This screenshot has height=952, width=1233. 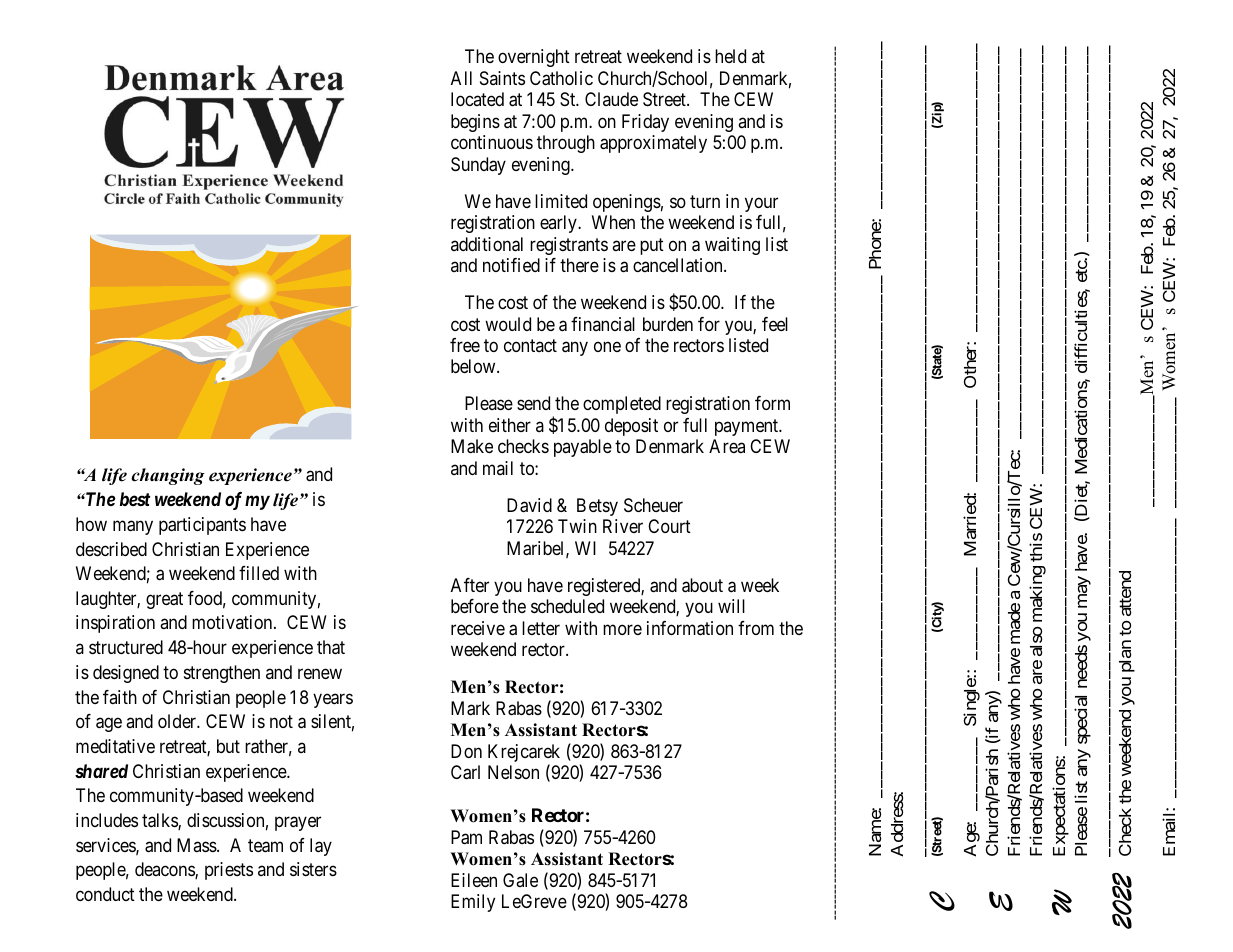 What do you see at coordinates (727, 446) in the screenshot?
I see `Area` at bounding box center [727, 446].
